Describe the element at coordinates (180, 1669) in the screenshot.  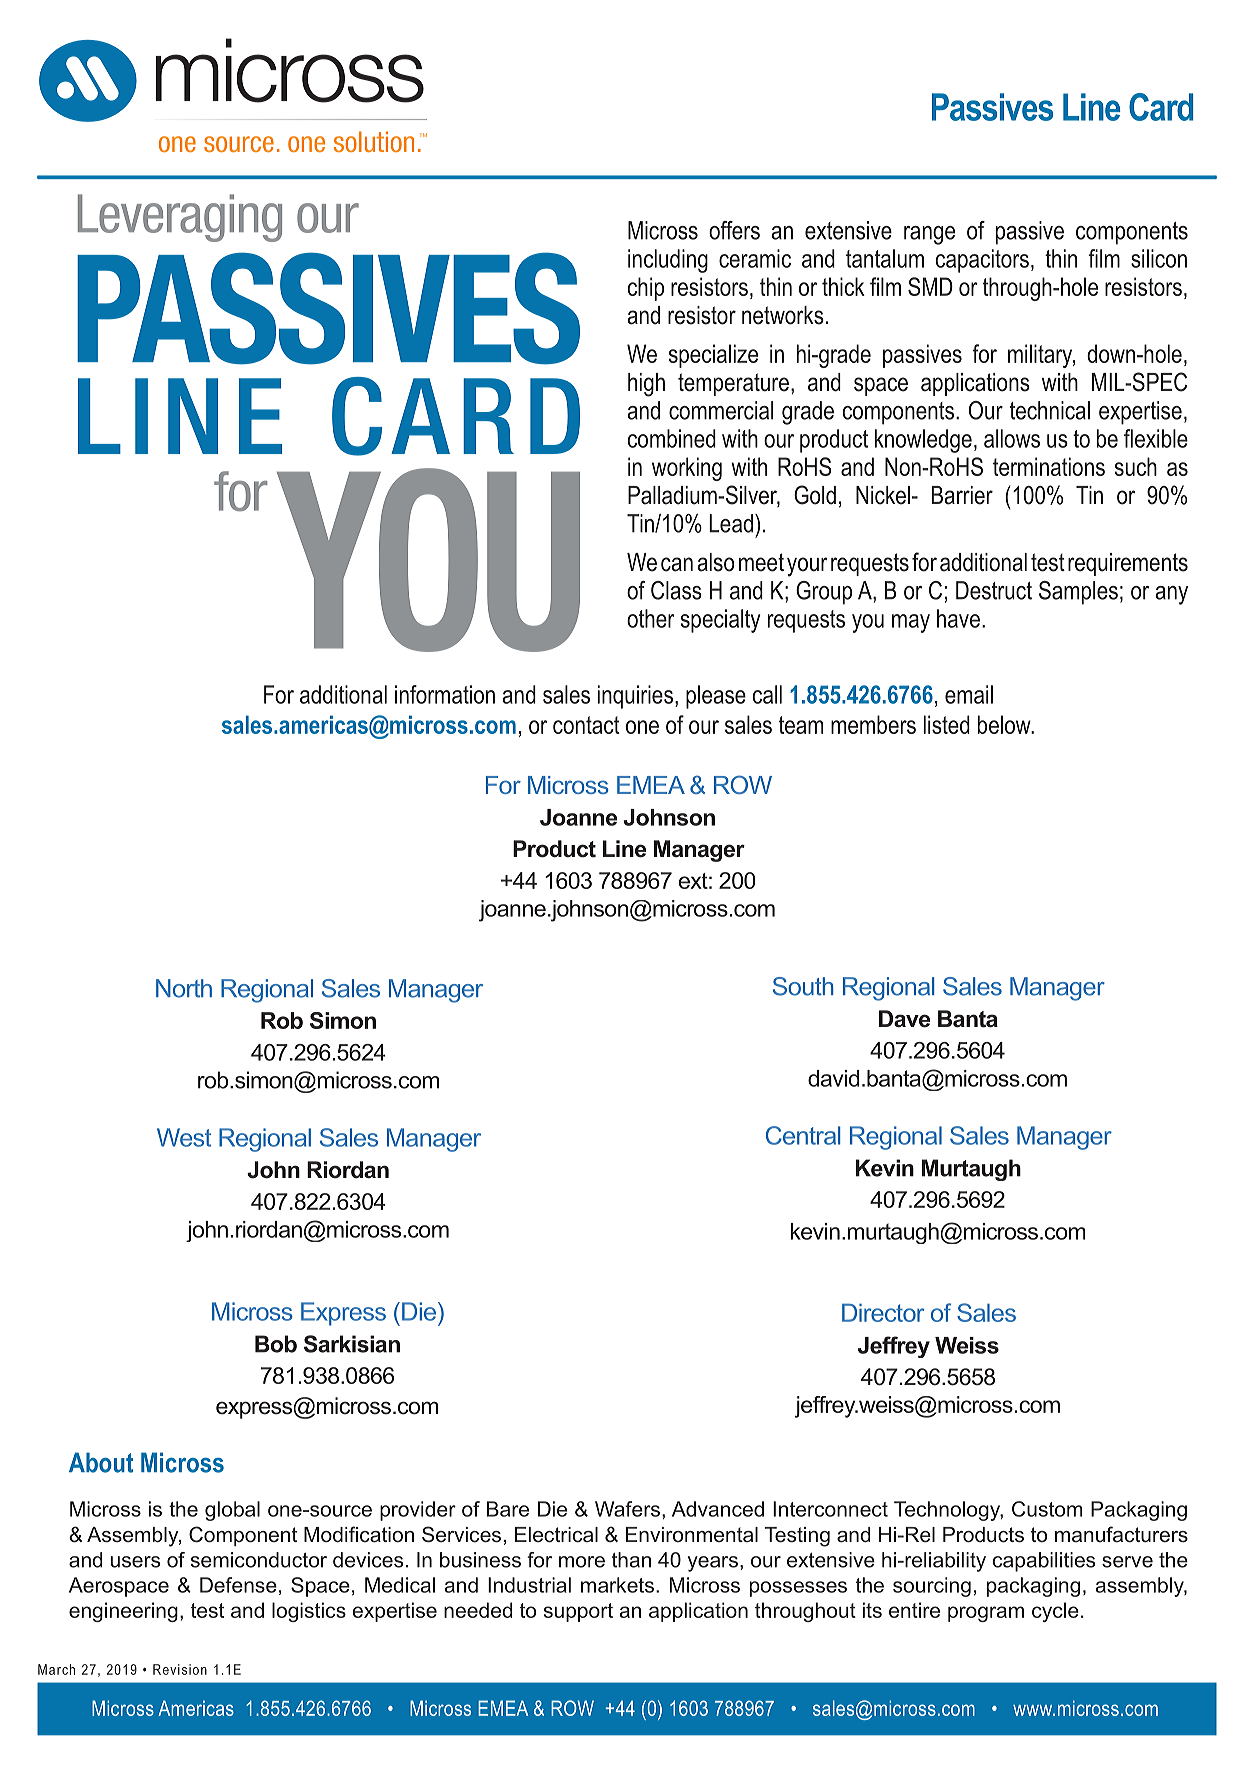
I see `Revision` at that location.
